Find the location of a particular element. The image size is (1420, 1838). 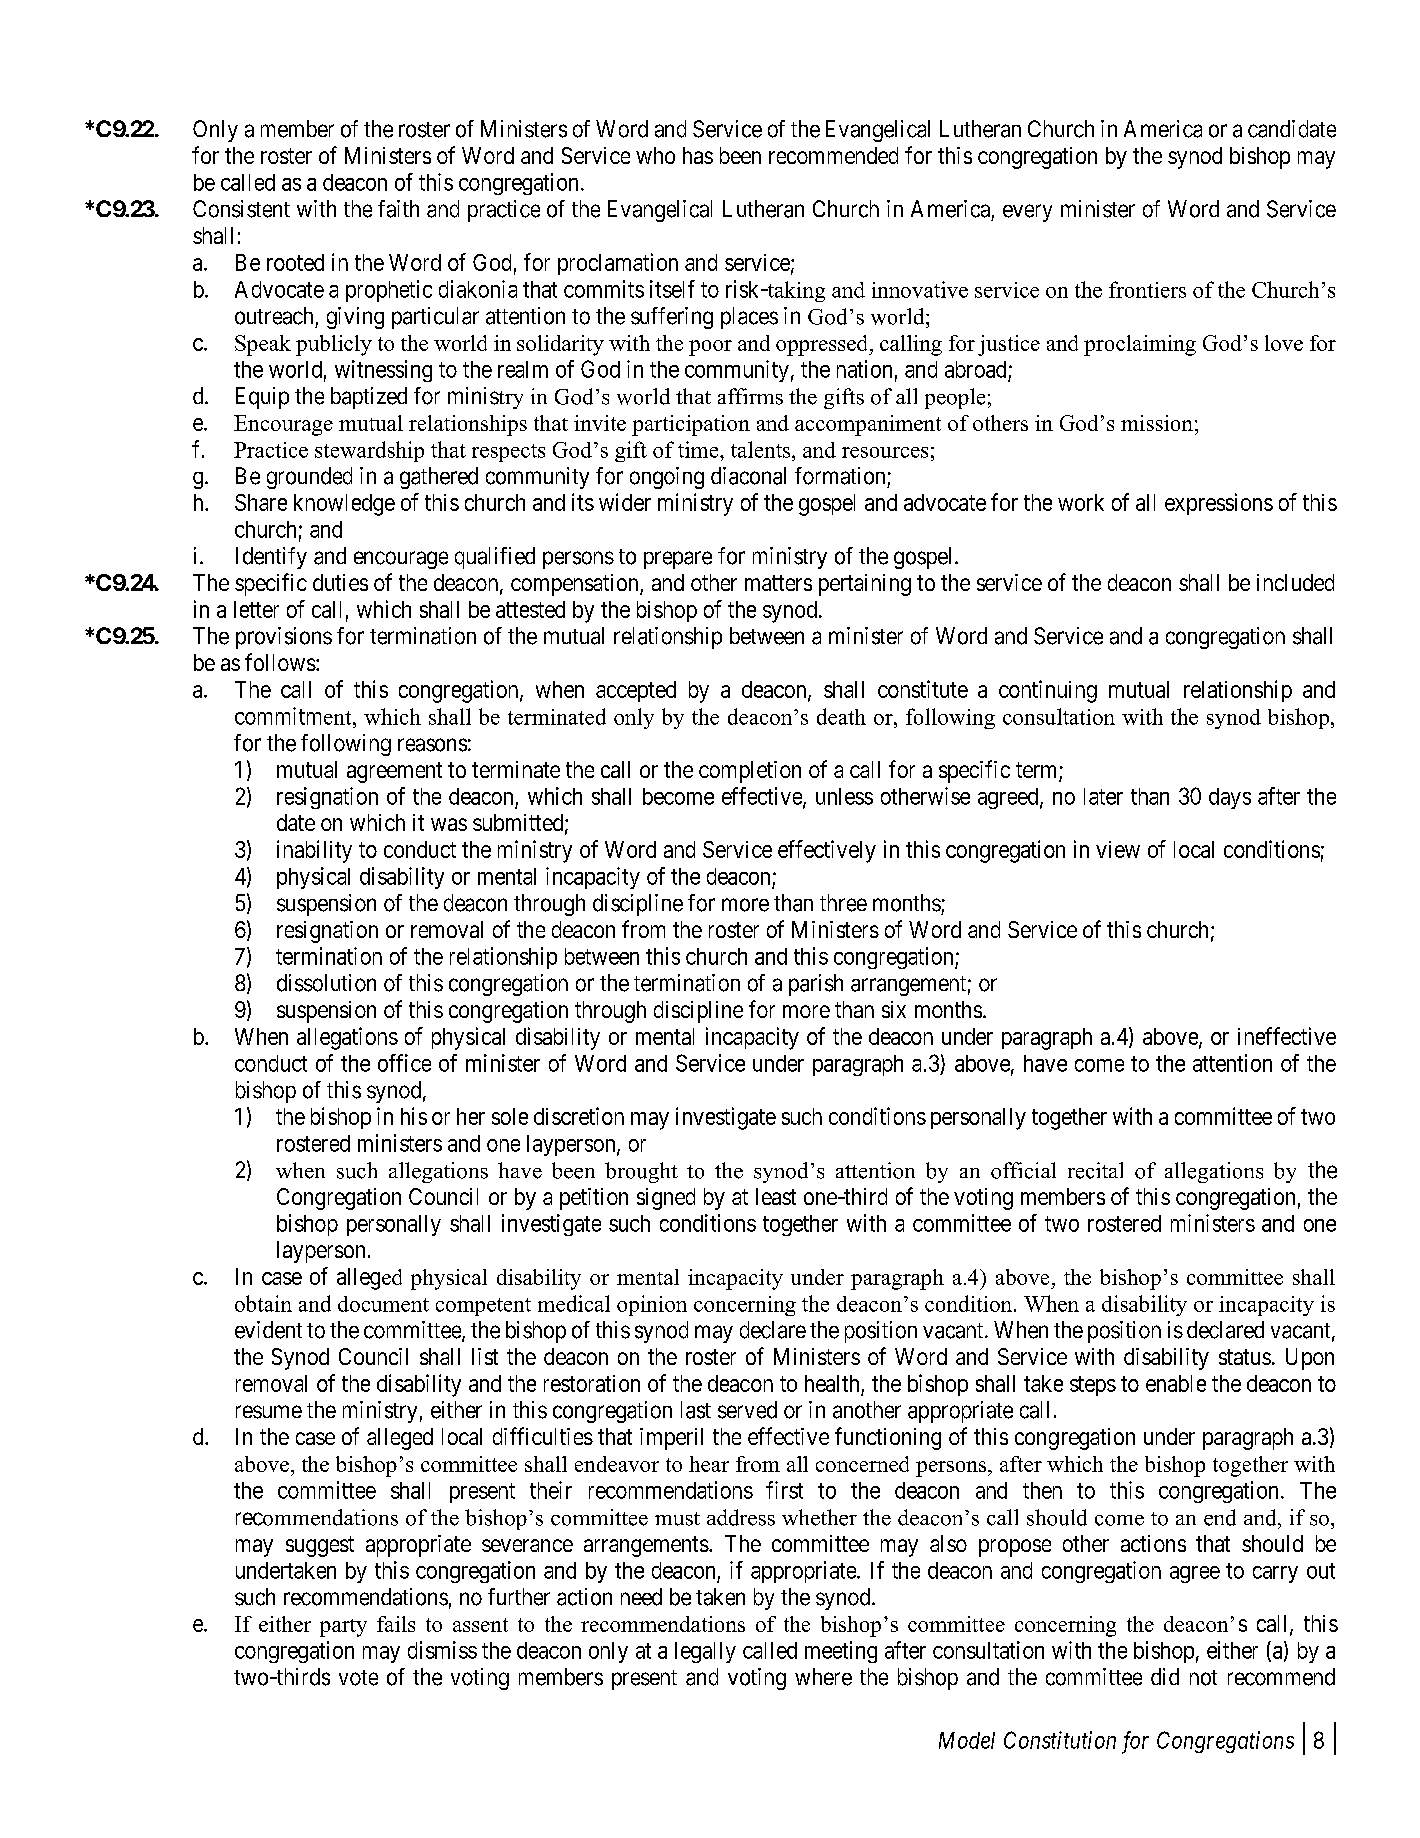

has is located at coordinates (698, 155).
